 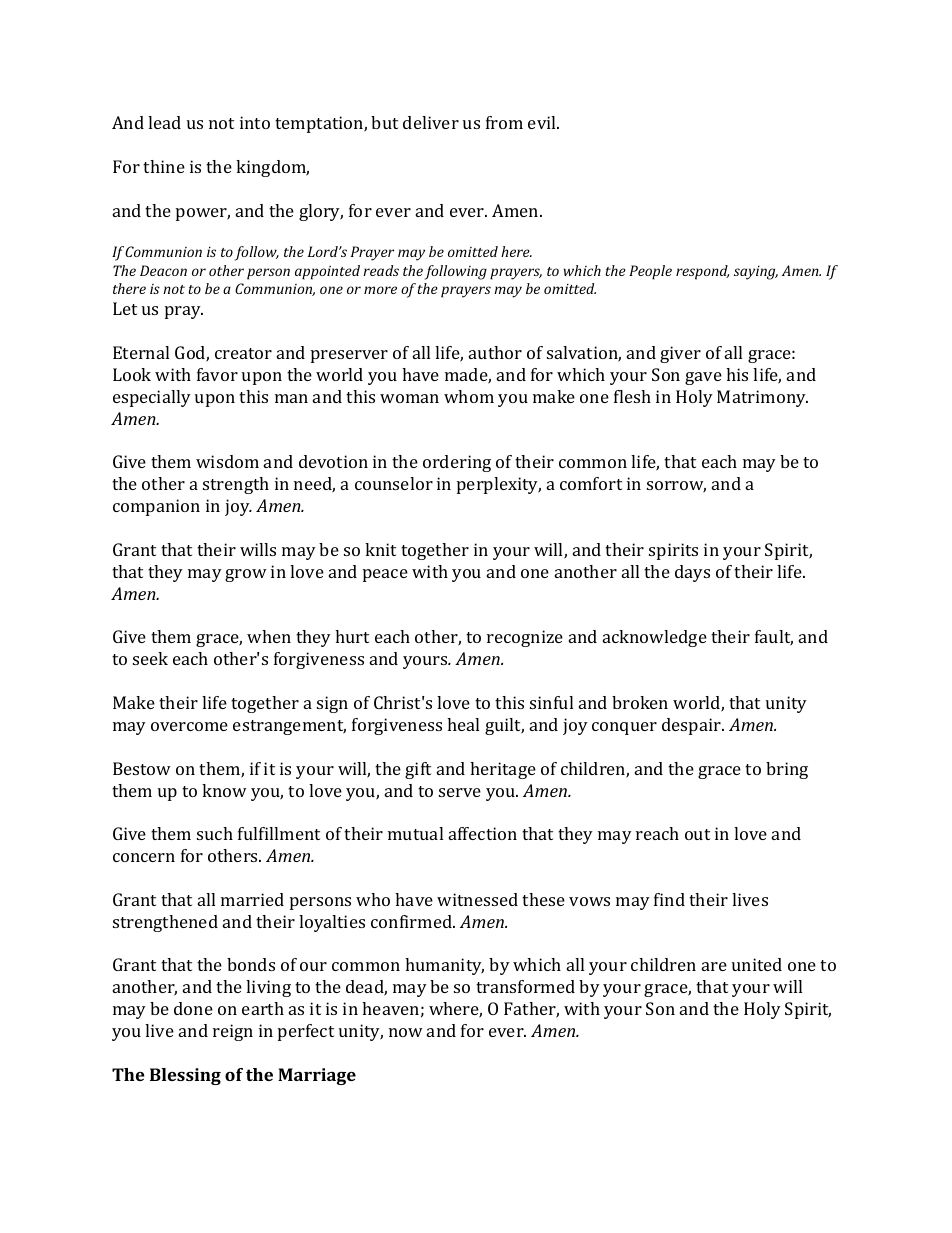 I want to click on heal, so click(x=463, y=724).
